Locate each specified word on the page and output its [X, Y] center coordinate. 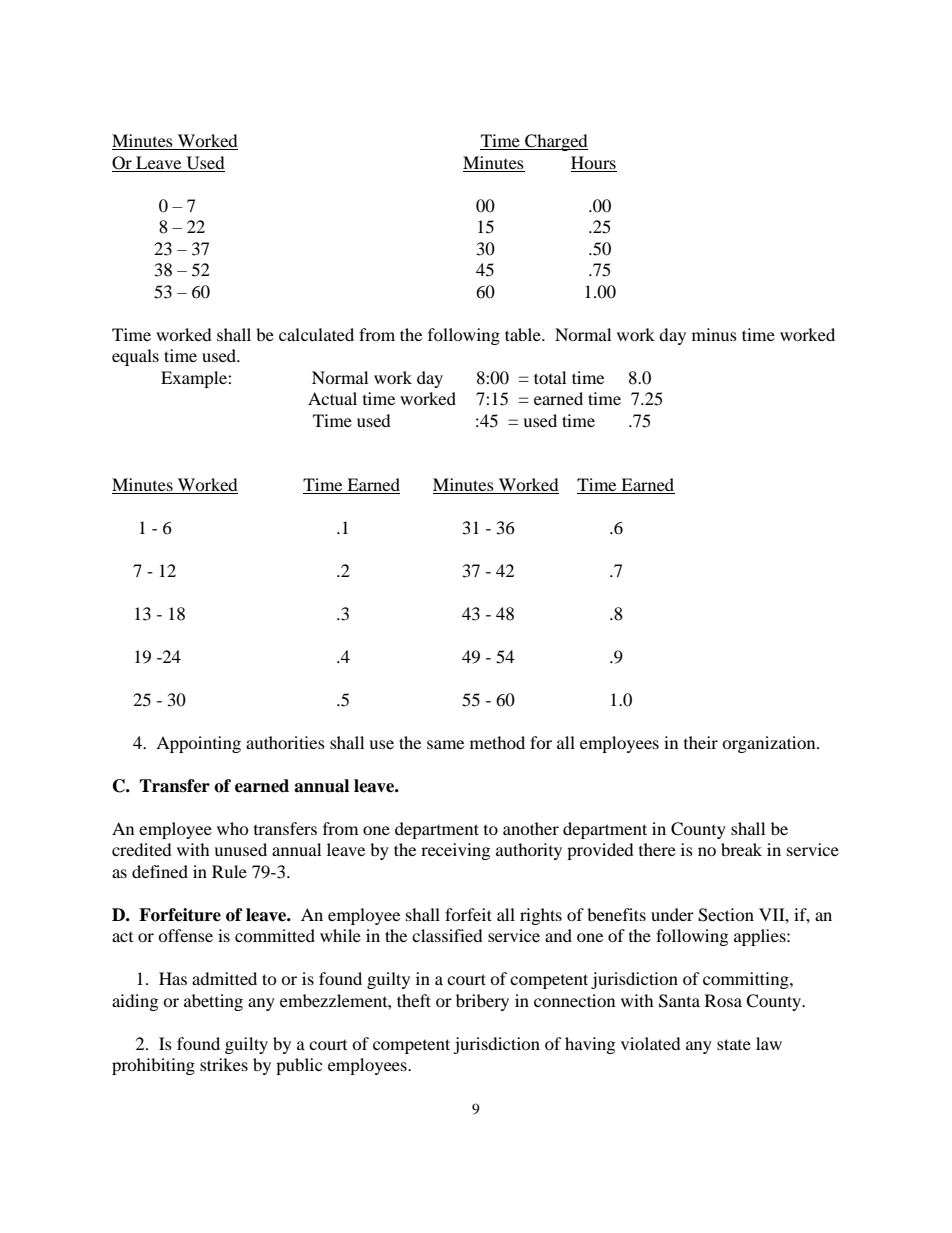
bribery [482, 1002]
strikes [224, 1064]
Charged [555, 142]
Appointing [198, 744]
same [445, 744]
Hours [594, 164]
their [701, 742]
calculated [316, 334]
